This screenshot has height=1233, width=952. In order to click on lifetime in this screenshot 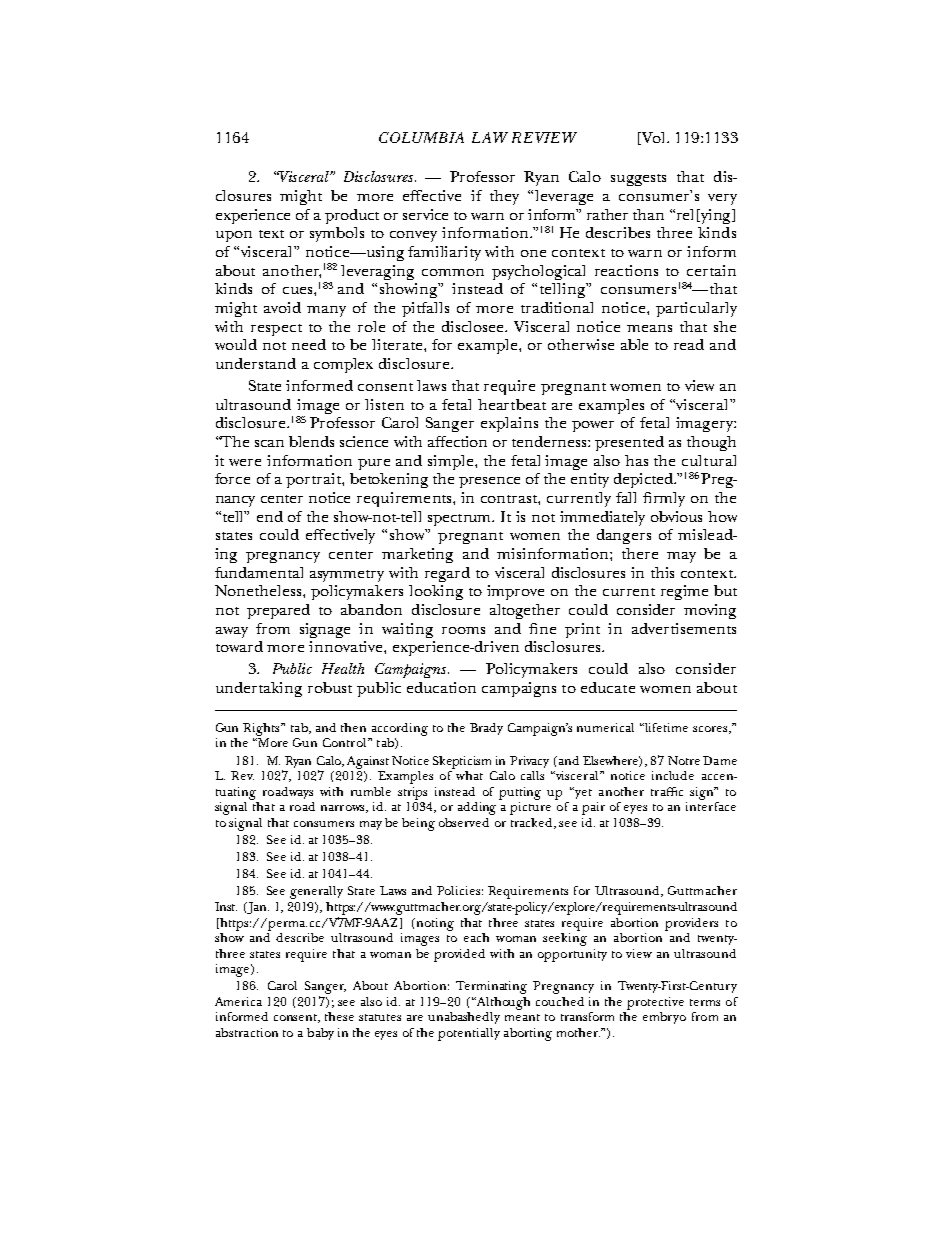, I will do `click(666, 727)`.
